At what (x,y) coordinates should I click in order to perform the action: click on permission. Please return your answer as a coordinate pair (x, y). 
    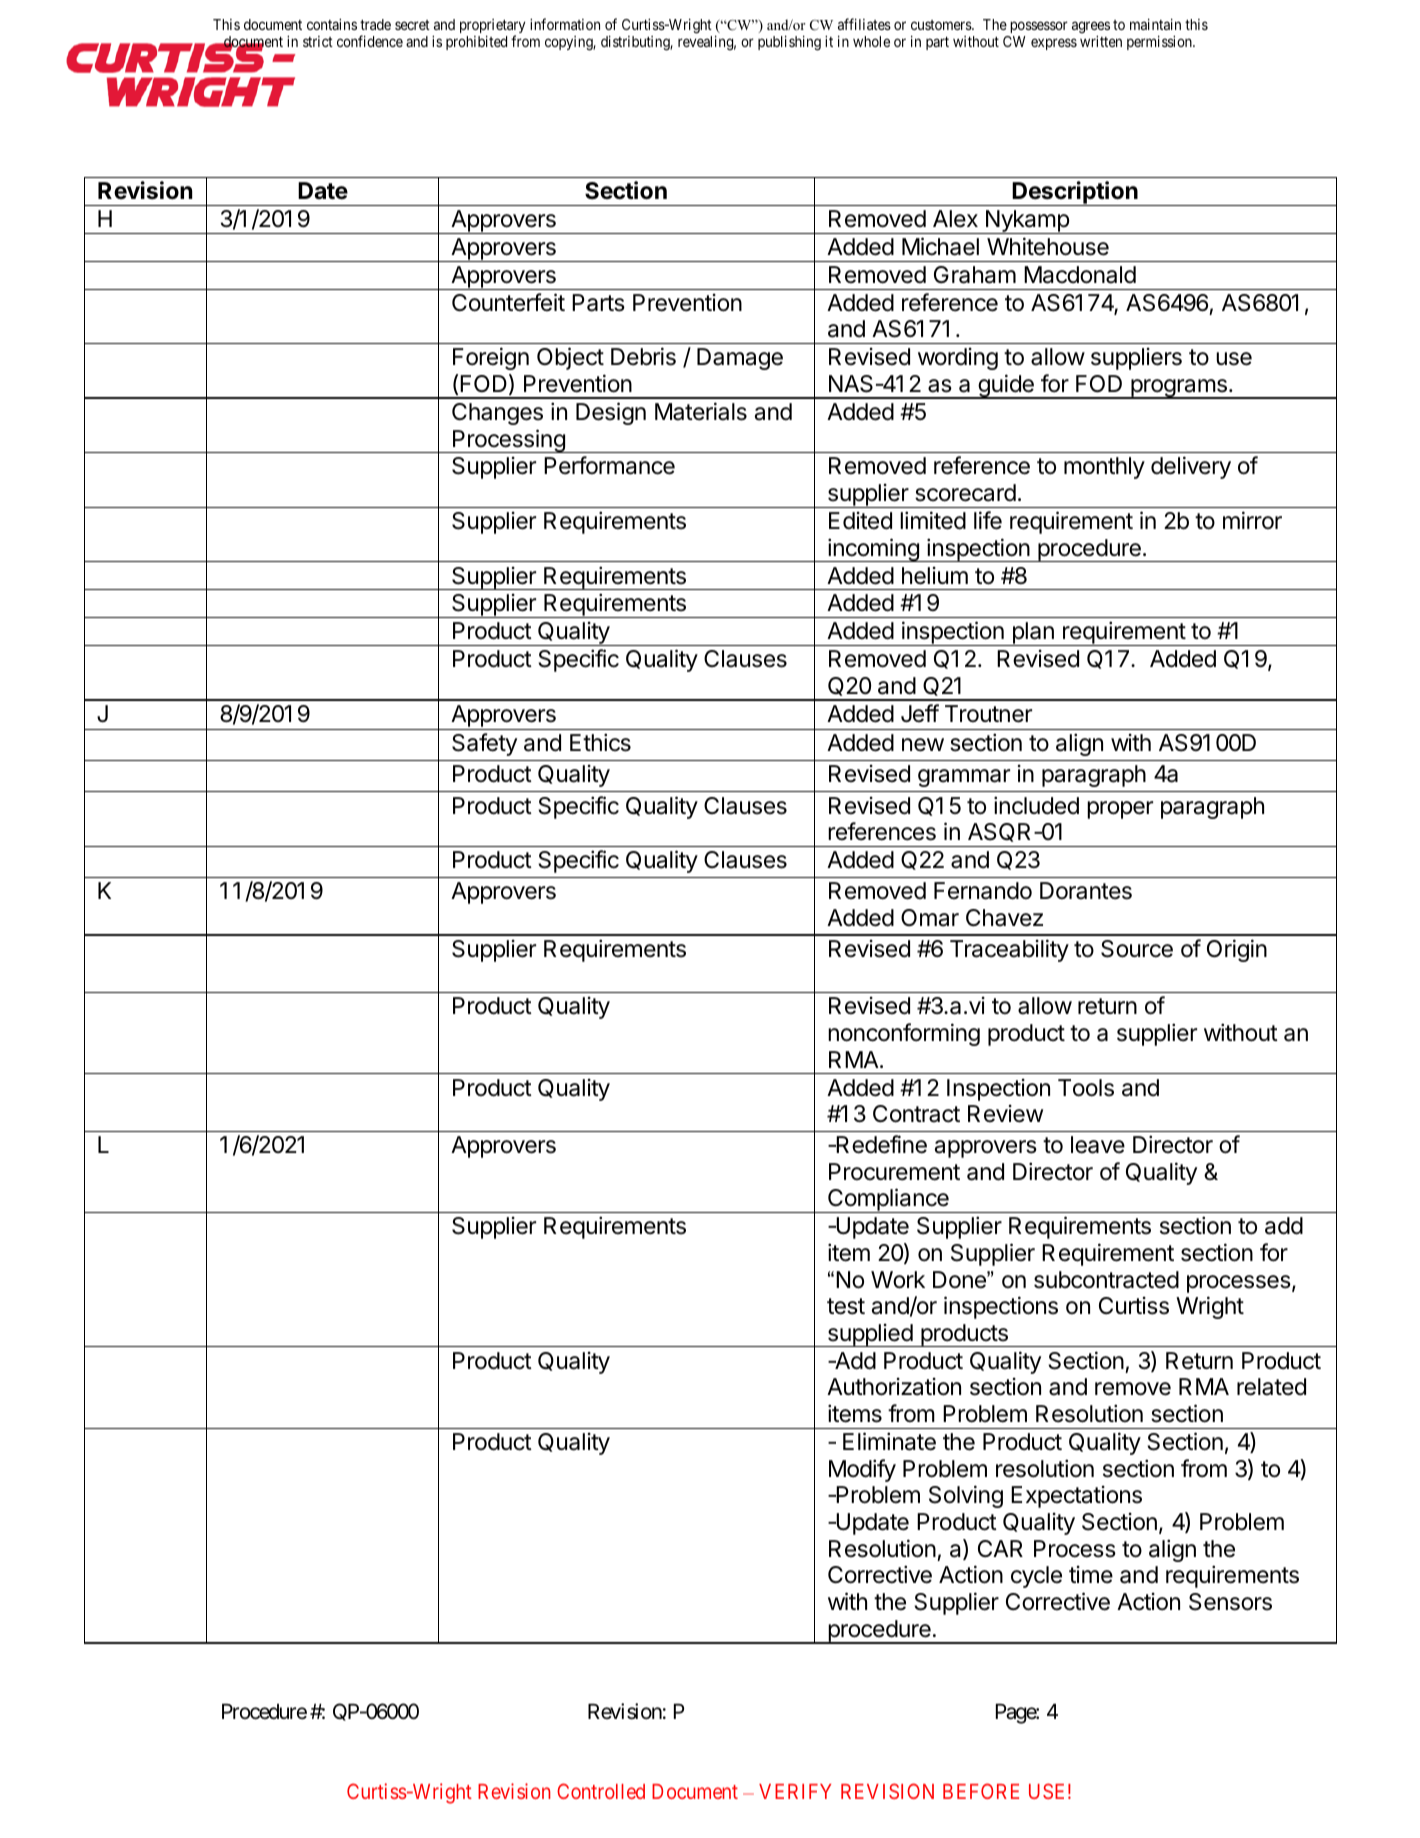
    Looking at the image, I should click on (1160, 43).
